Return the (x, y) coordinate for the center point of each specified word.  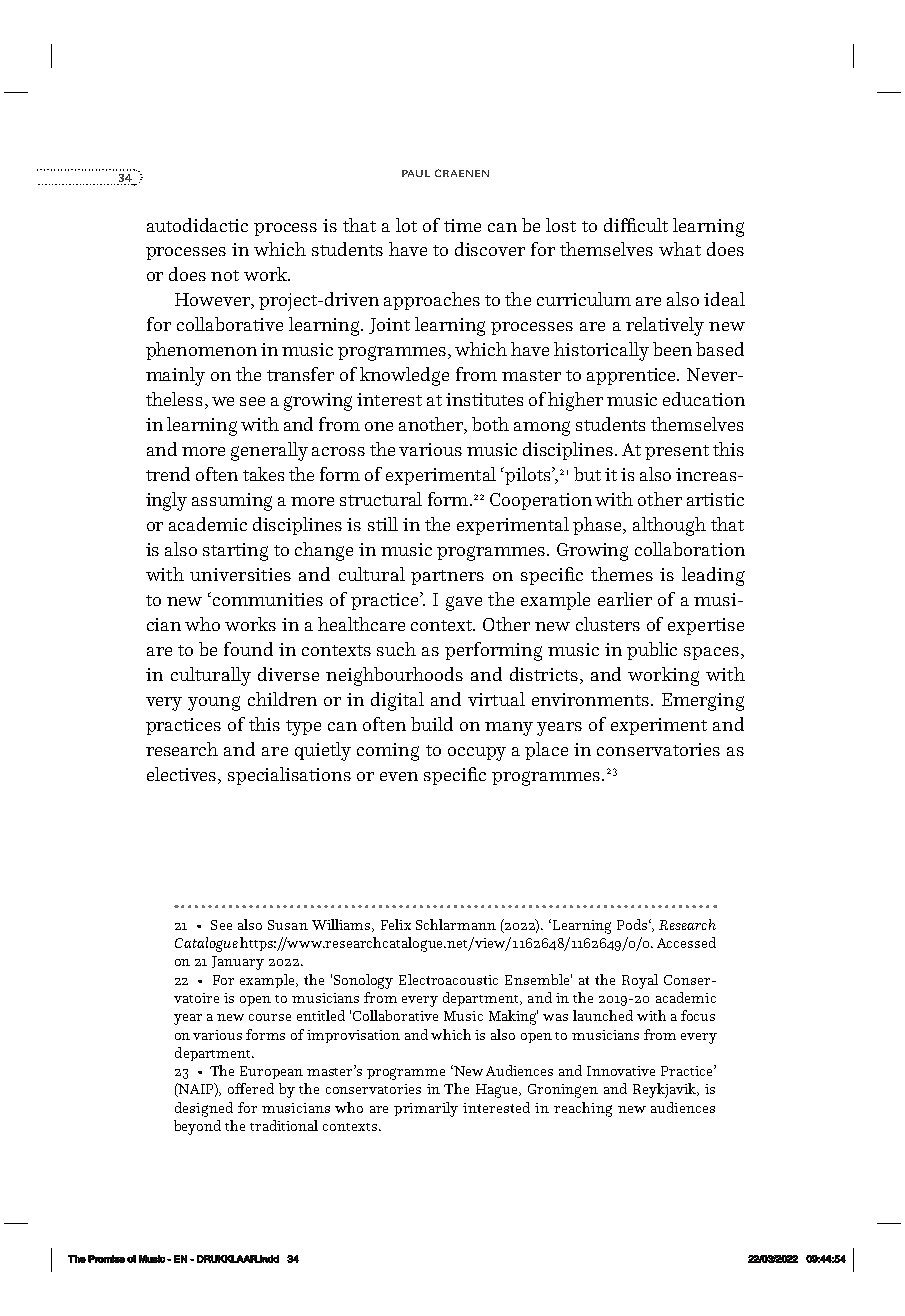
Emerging (703, 702)
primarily (426, 1109)
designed (204, 1109)
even (399, 776)
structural (381, 499)
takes (263, 474)
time (462, 225)
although (669, 526)
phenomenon (201, 351)
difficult (636, 225)
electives (183, 774)
